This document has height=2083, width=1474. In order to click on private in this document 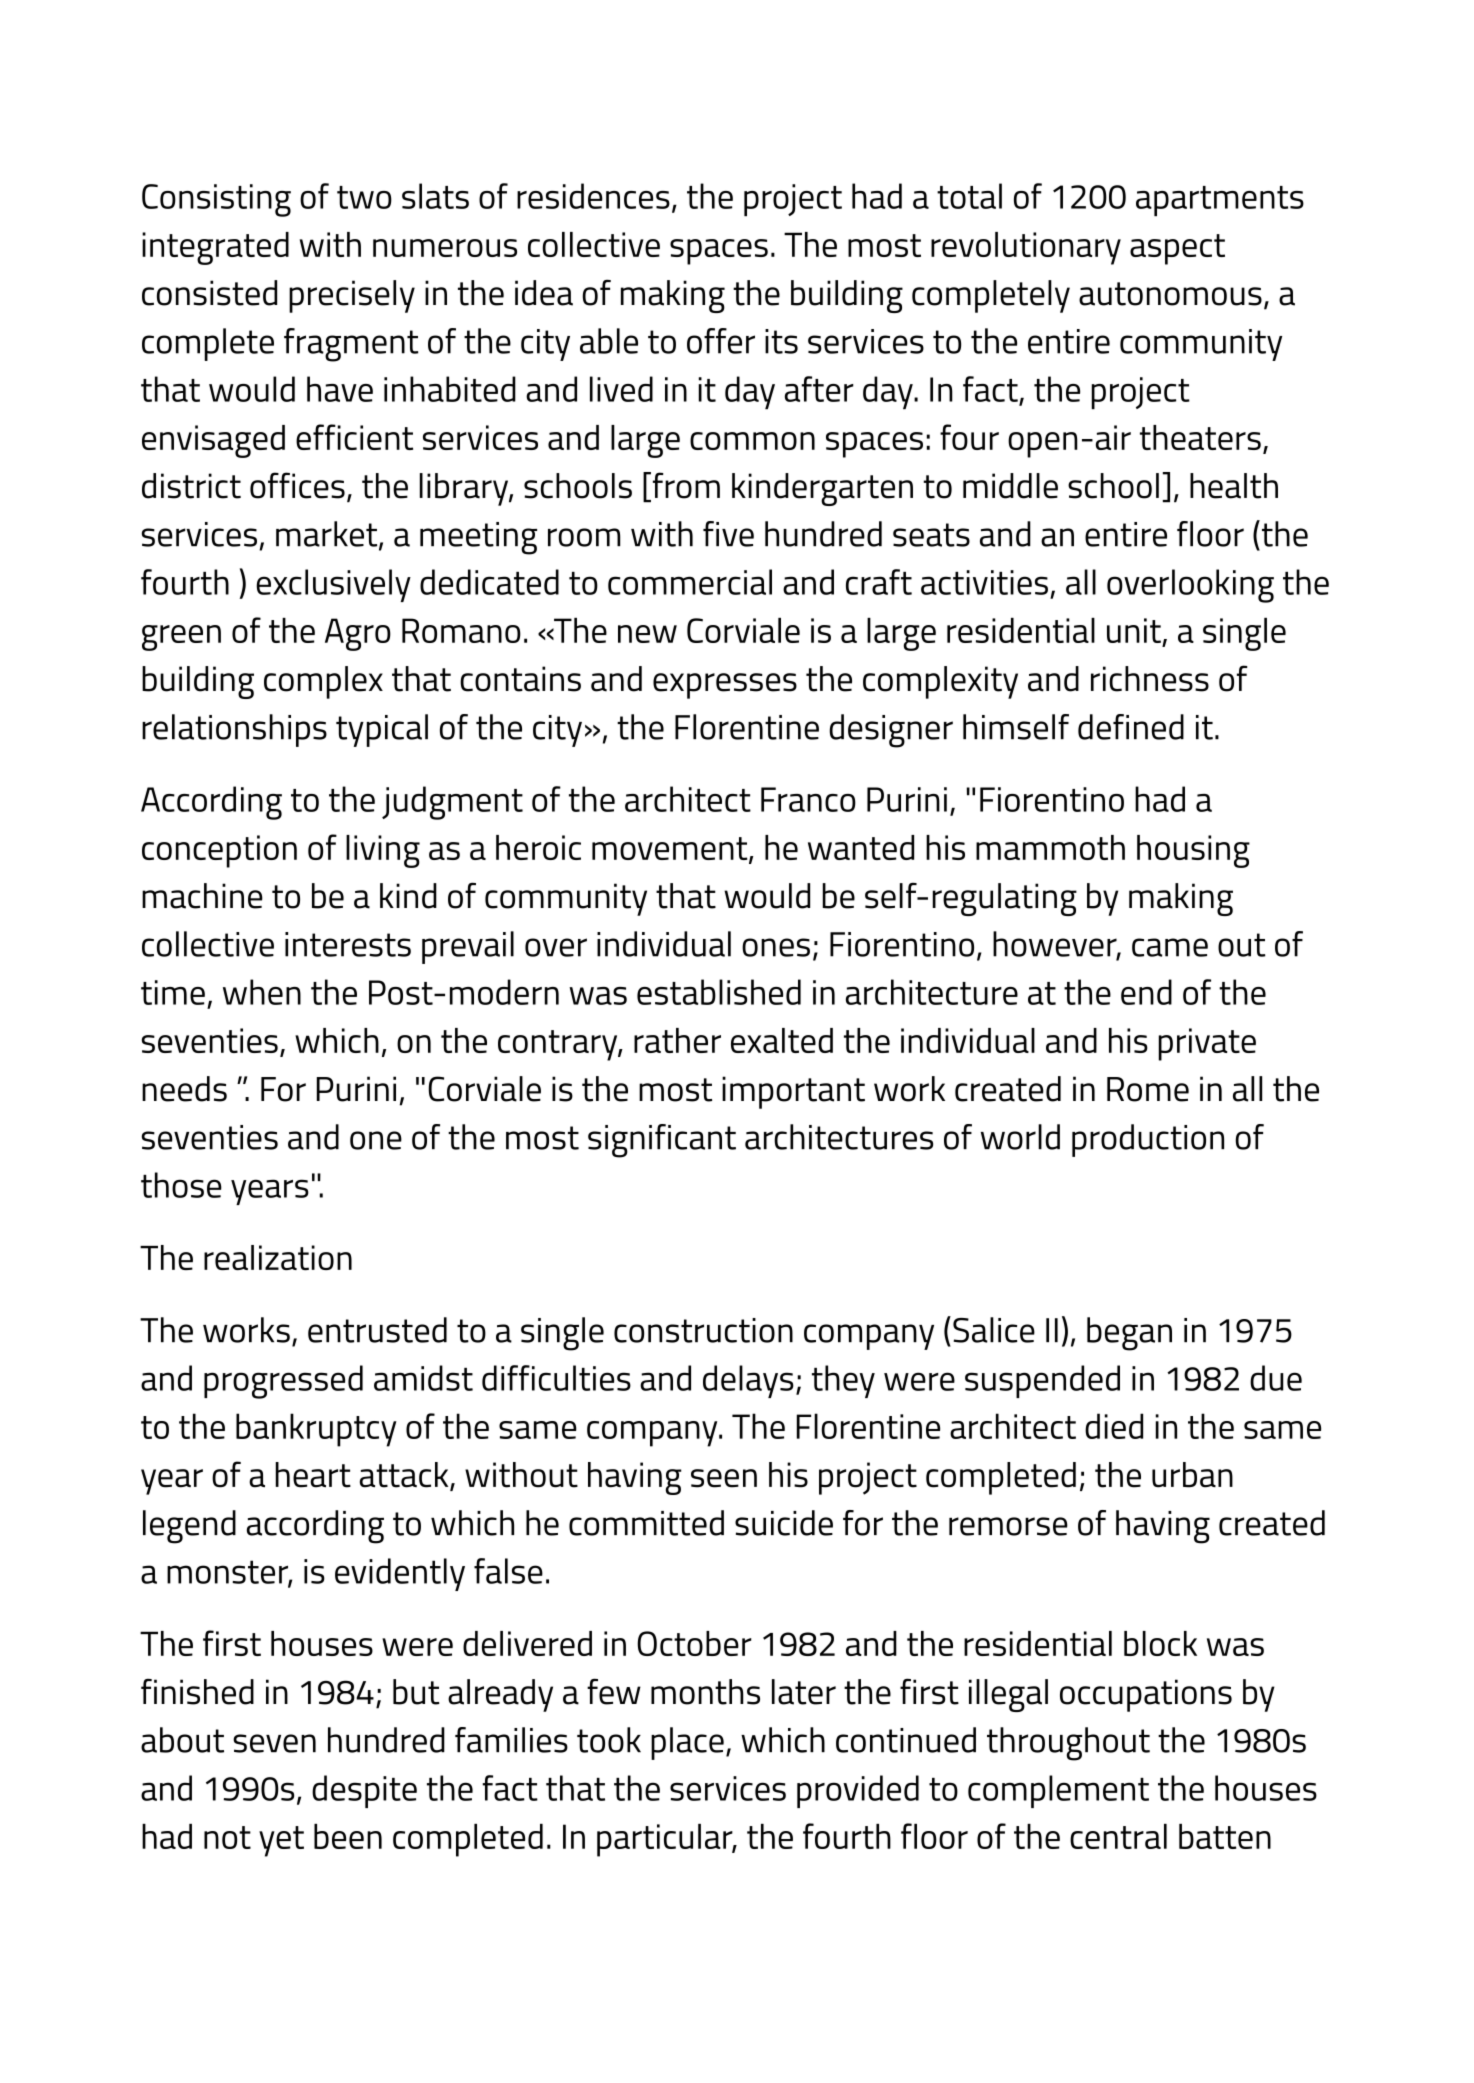, I will do `click(1207, 1044)`.
